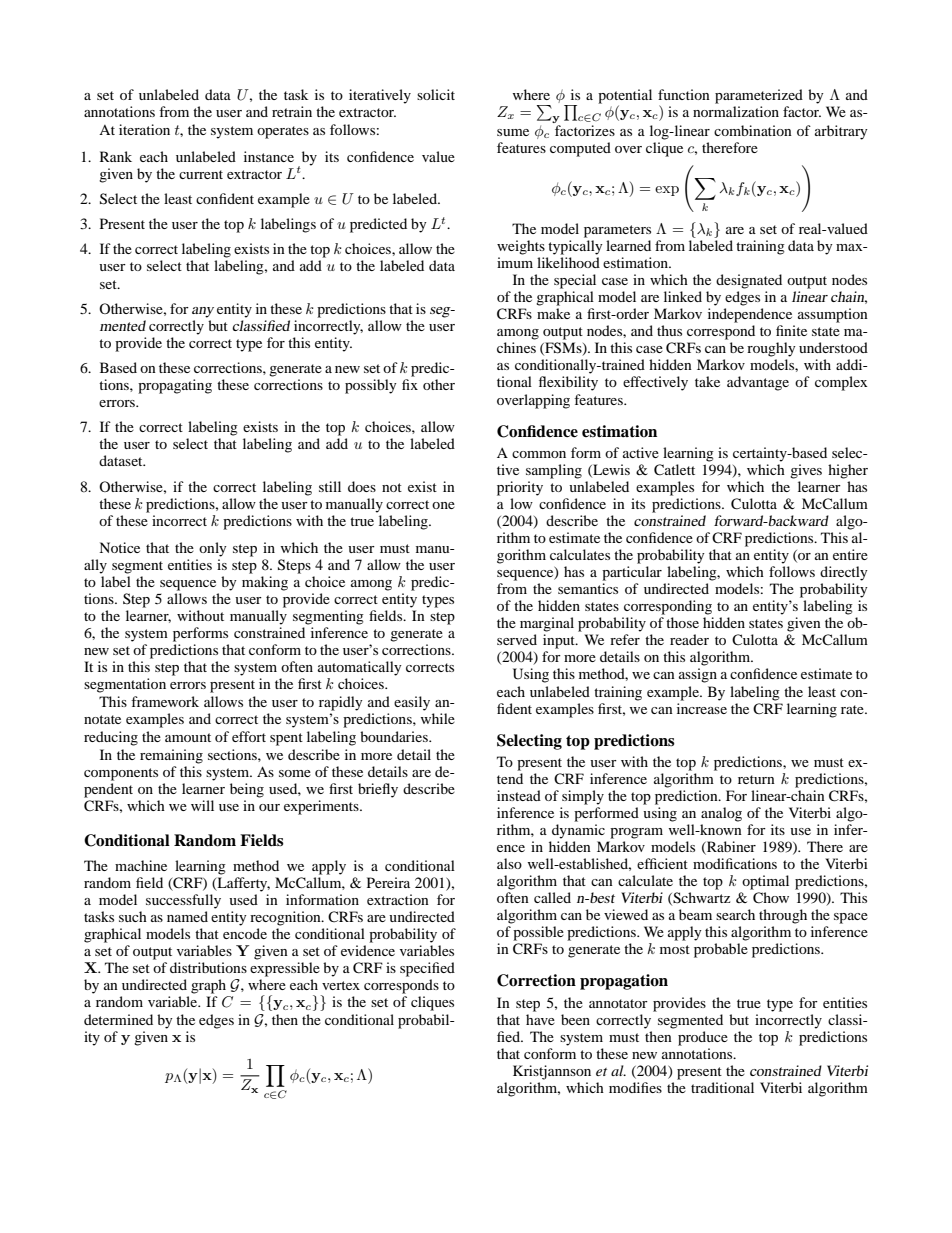  Describe the element at coordinates (118, 1019) in the screenshot. I see `determined` at that location.
